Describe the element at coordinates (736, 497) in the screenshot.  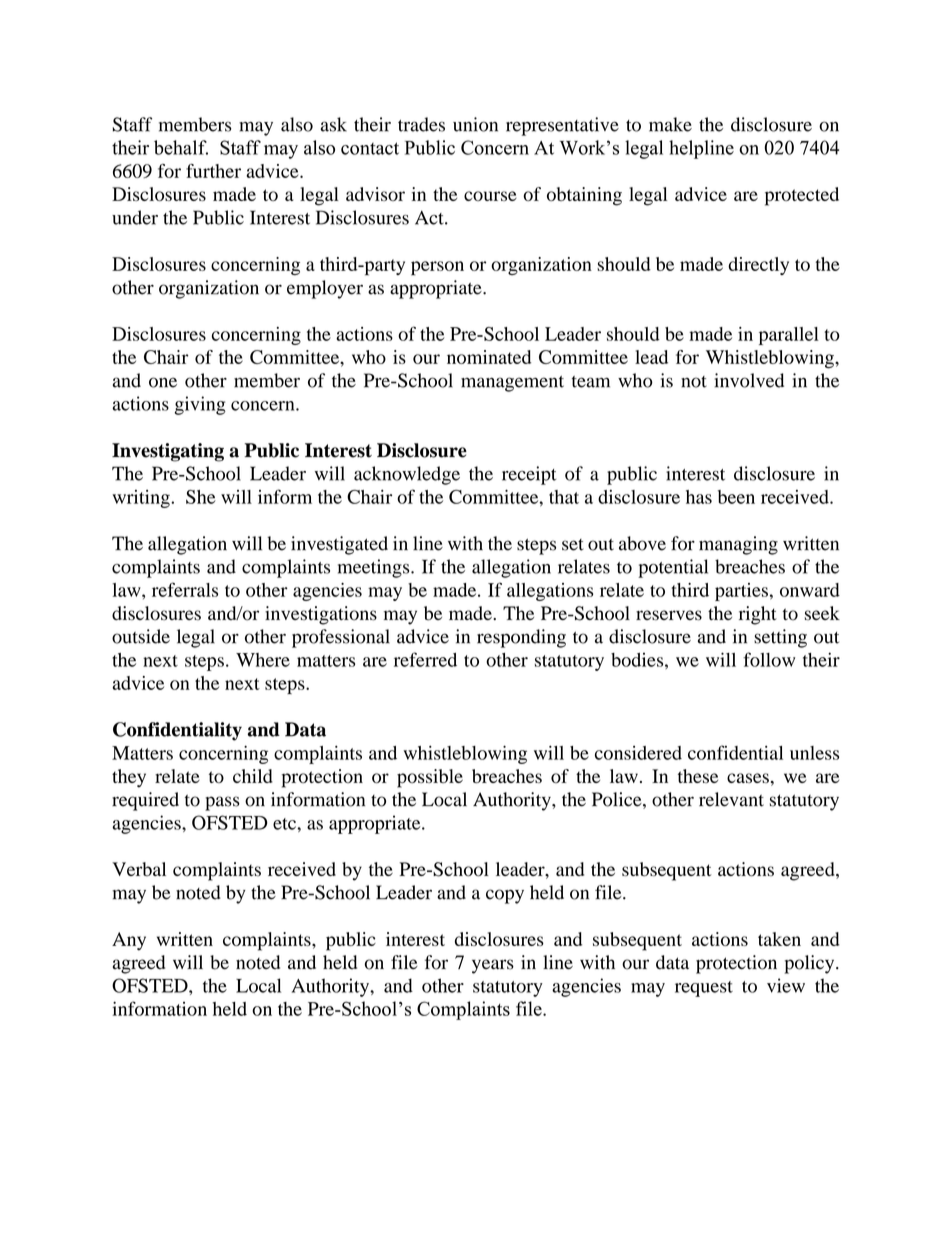
I see `been` at that location.
